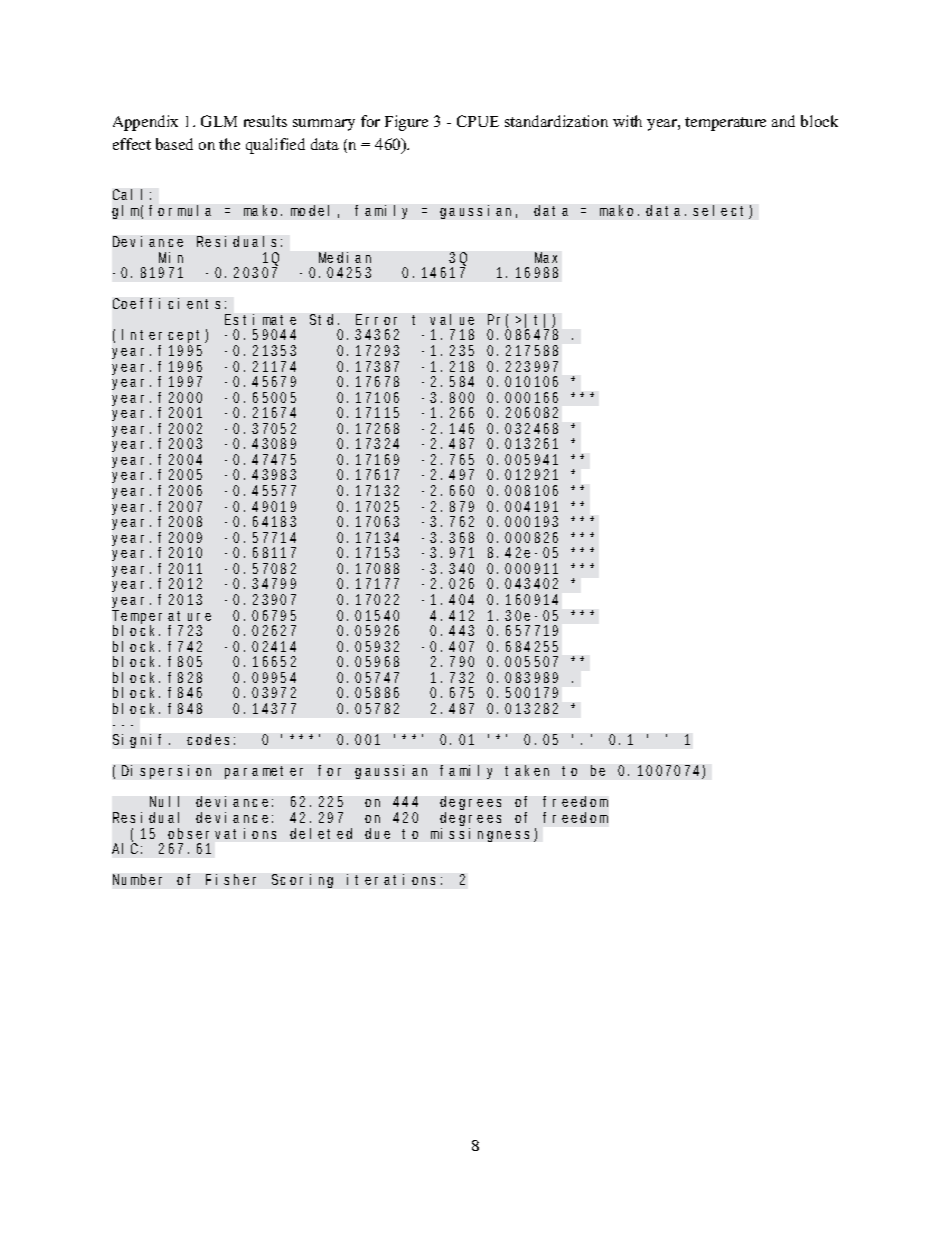  Describe the element at coordinates (166, 772) in the screenshot. I see `Dispersion` at that location.
